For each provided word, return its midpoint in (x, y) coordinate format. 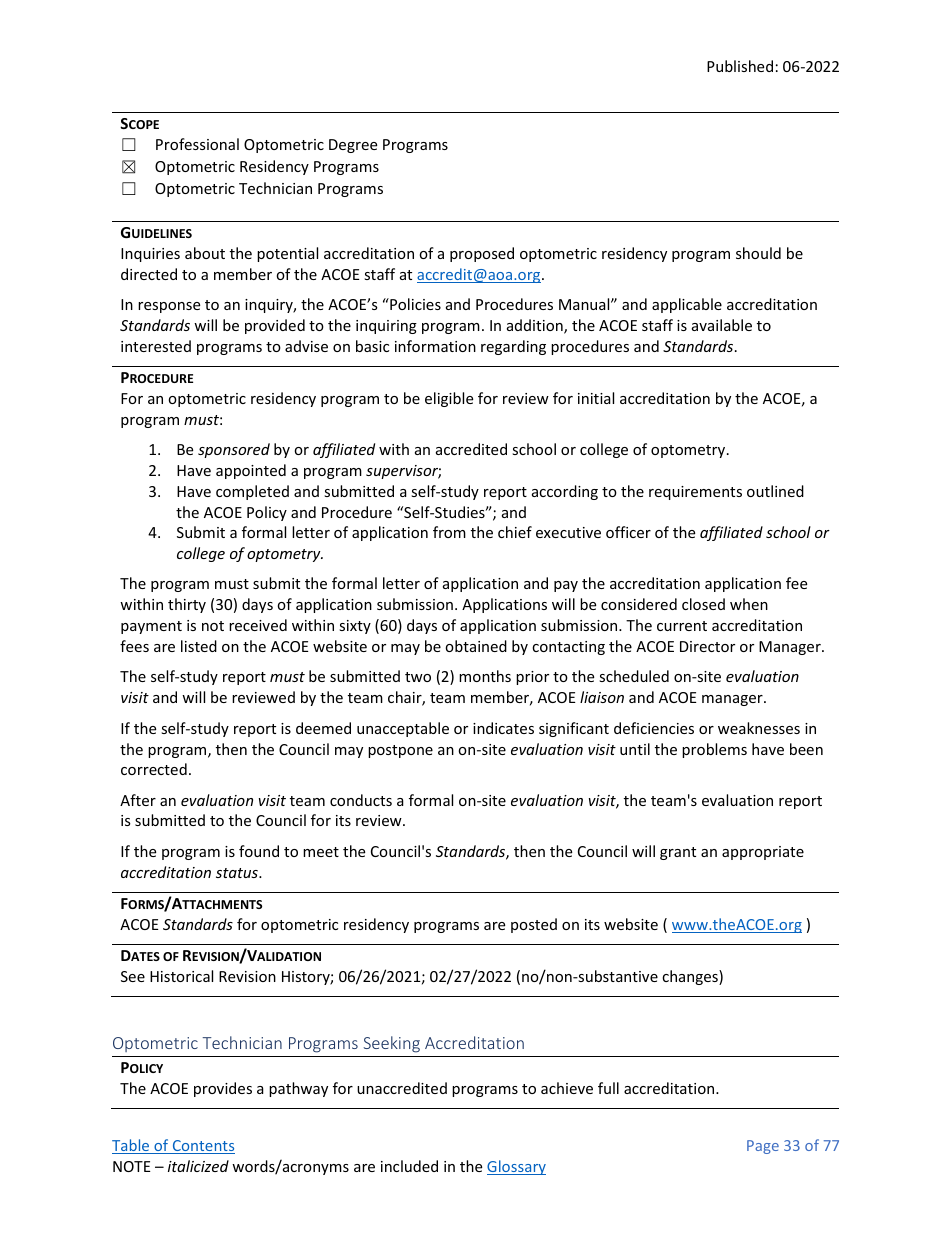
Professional (197, 144)
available (722, 325)
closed (703, 604)
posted (534, 925)
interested (156, 346)
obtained (476, 646)
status (238, 873)
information (435, 346)
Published (740, 66)
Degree (353, 146)
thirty (187, 605)
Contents (202, 1147)
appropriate (763, 853)
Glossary (516, 1167)
